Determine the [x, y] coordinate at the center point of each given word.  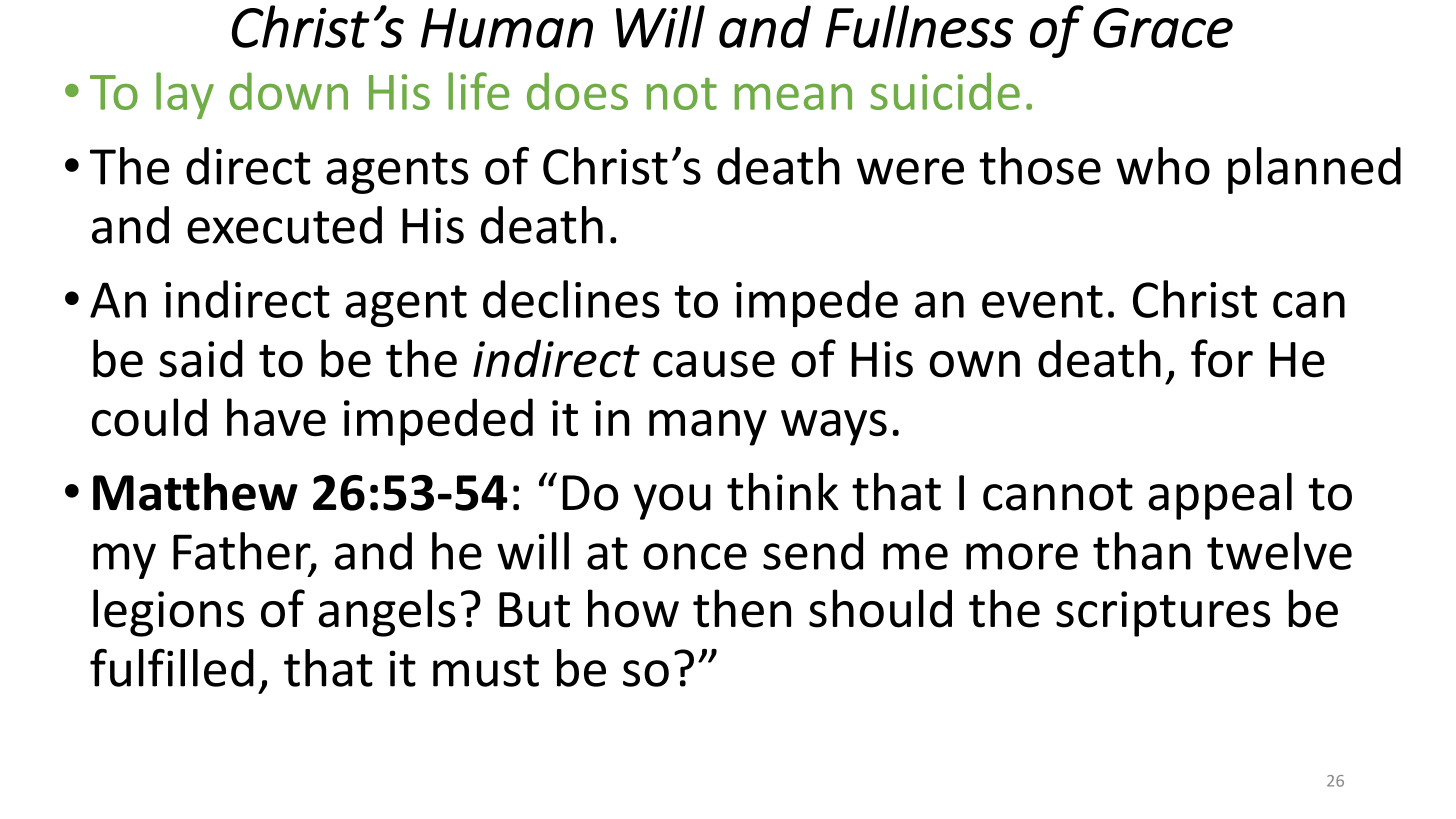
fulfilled [172, 668]
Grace [1163, 28]
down [288, 91]
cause [714, 364]
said [201, 358]
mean [793, 97]
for [1222, 358]
